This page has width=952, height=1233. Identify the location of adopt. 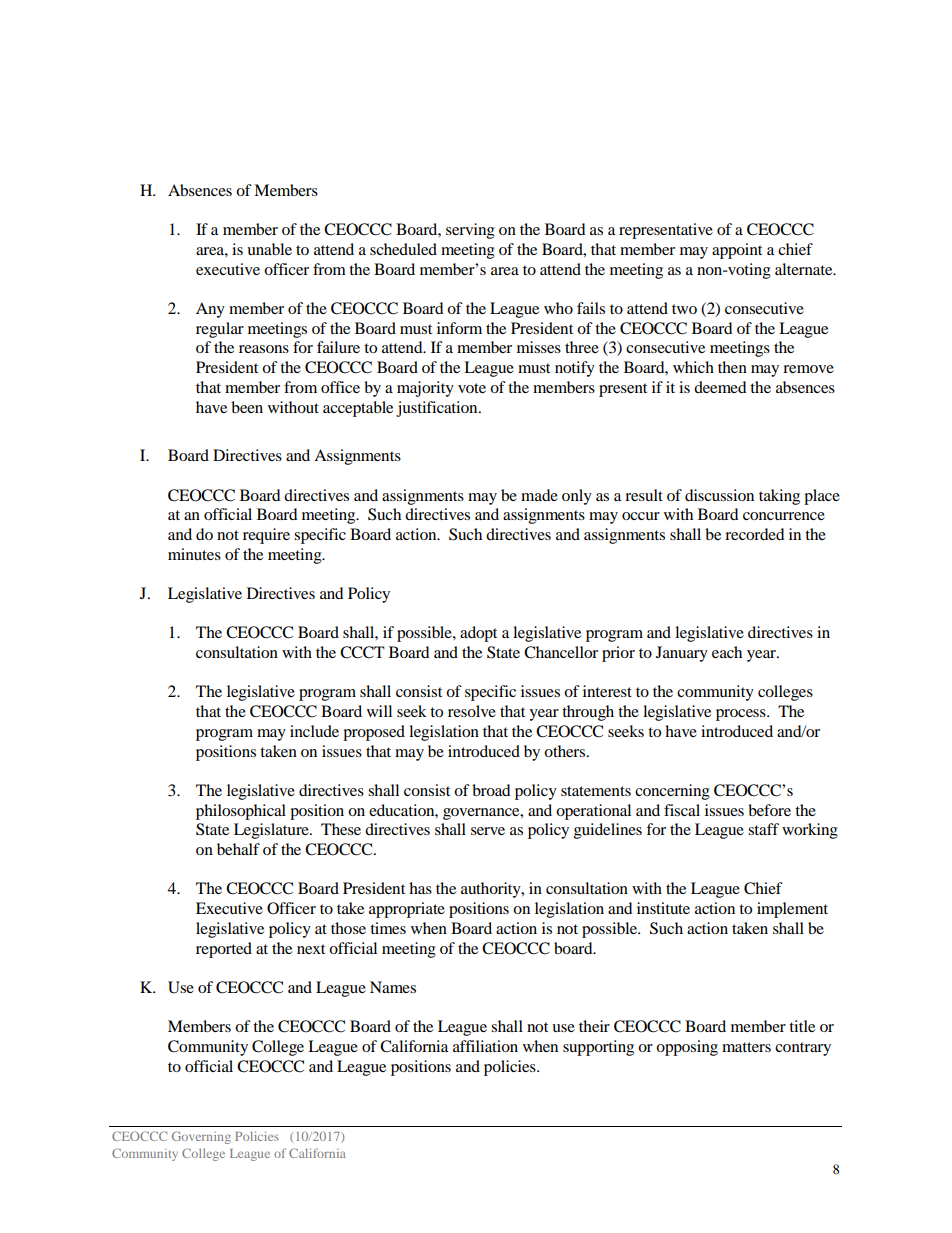
(478, 634).
